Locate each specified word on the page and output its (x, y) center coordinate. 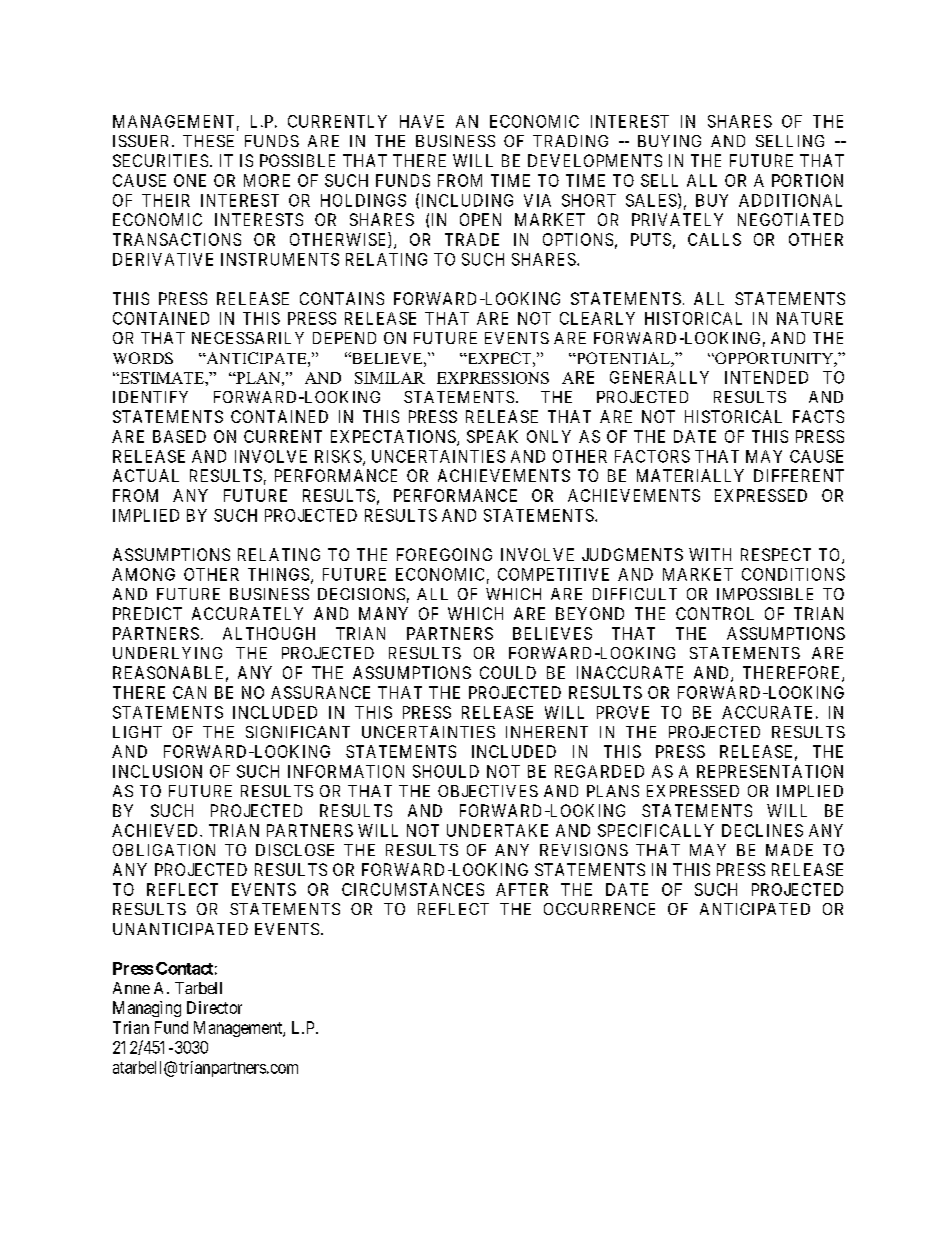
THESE (208, 141)
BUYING (669, 141)
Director (214, 1007)
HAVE (422, 121)
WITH (710, 554)
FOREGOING (444, 554)
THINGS (280, 575)
